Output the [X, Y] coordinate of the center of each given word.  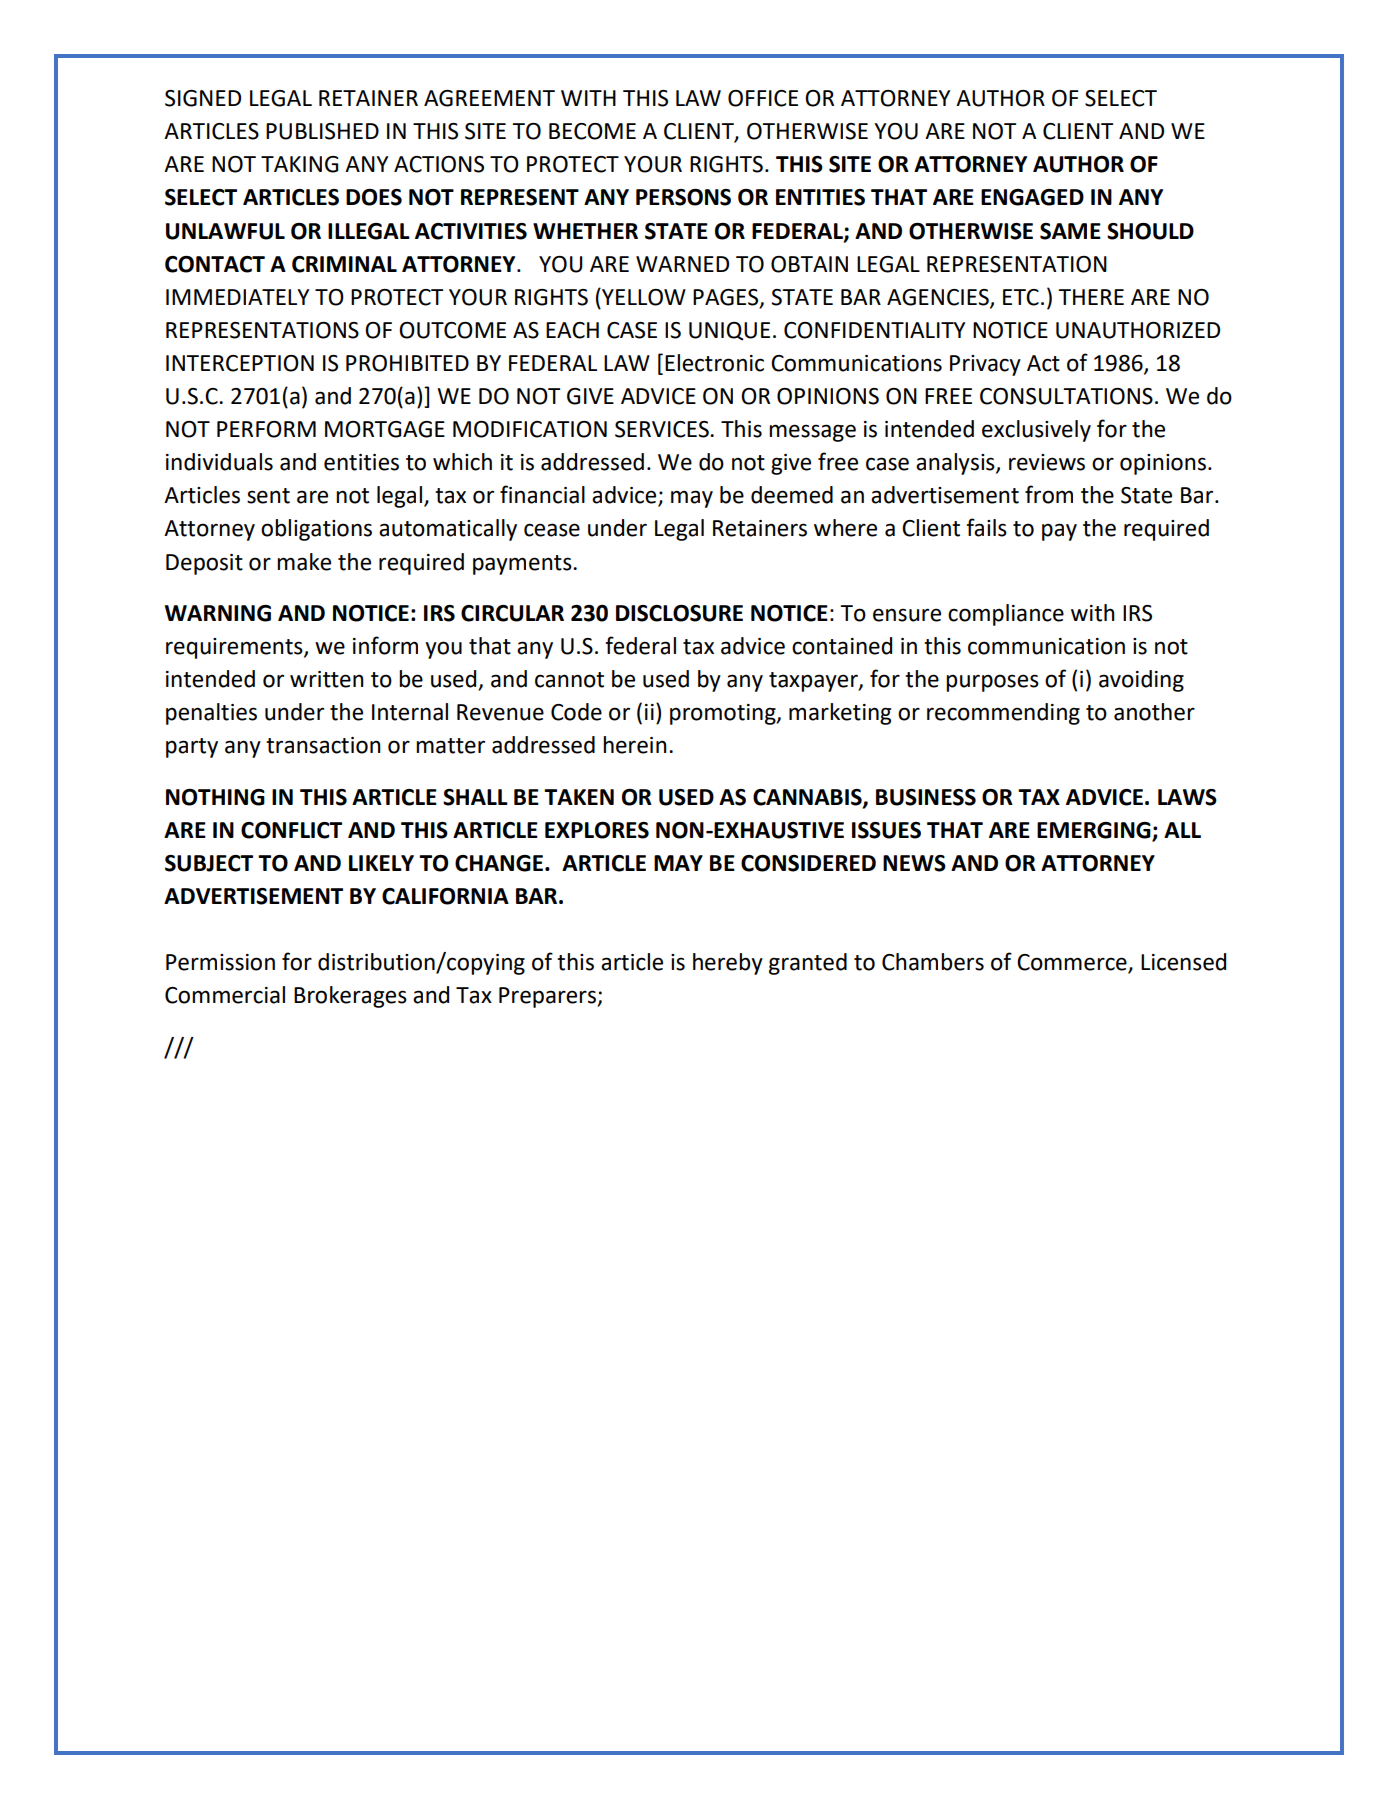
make [304, 562]
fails [986, 527]
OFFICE [763, 98]
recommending [1003, 714]
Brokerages [350, 997]
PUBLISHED [322, 131]
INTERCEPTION [240, 363]
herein [635, 745]
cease [552, 530]
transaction [323, 745]
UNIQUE [729, 331]
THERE [1091, 297]
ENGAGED [1032, 197]
